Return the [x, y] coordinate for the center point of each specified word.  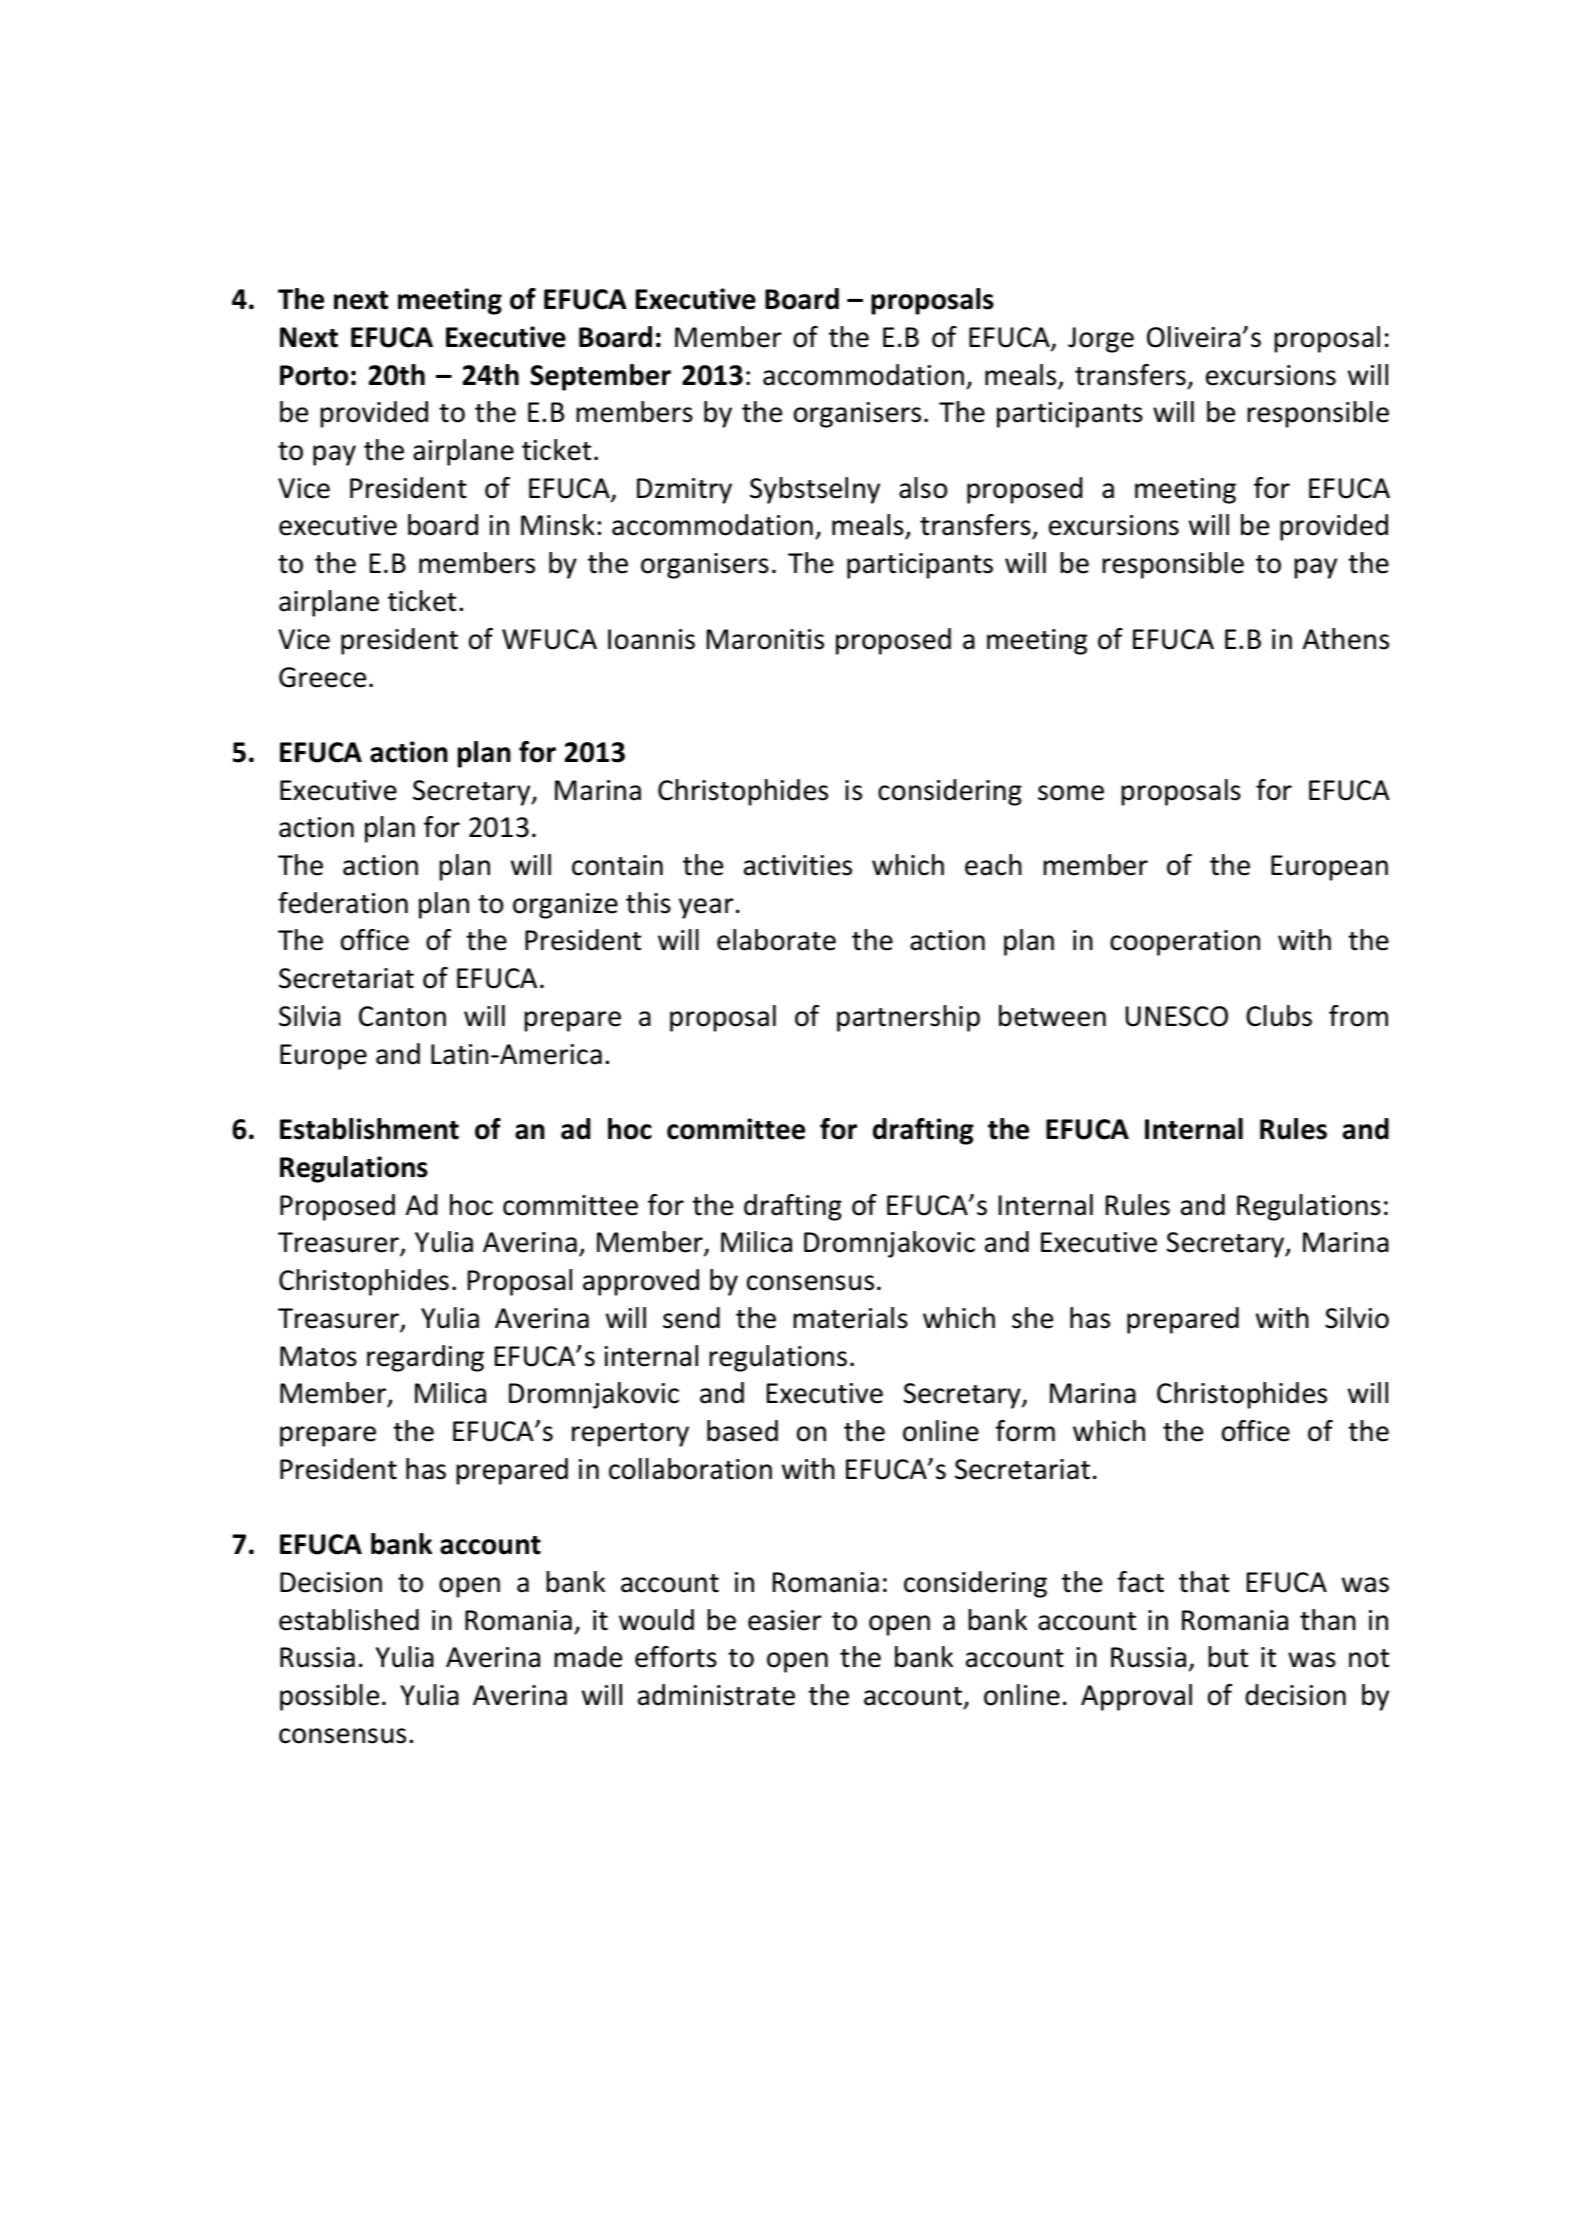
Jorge [1101, 340]
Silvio [1357, 1318]
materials [850, 1318]
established [349, 1620]
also [923, 488]
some [1071, 793]
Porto [314, 375]
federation [343, 903]
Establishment [369, 1129]
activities [798, 865]
